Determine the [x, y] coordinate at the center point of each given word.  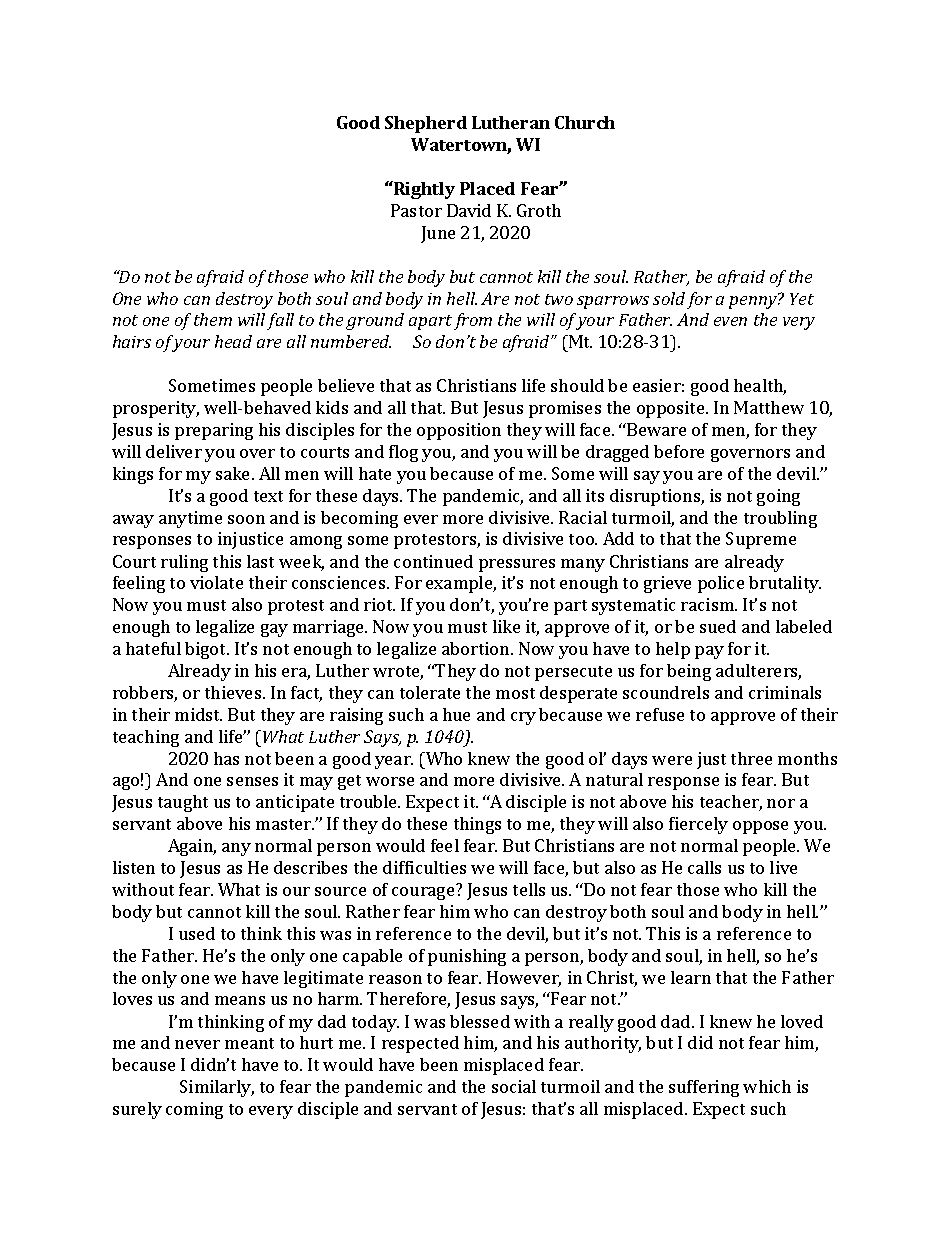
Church [585, 122]
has [226, 758]
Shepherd [426, 124]
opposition [459, 431]
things [477, 825]
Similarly [217, 1088]
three [751, 758]
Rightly [423, 190]
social [514, 1086]
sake [234, 473]
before [679, 451]
